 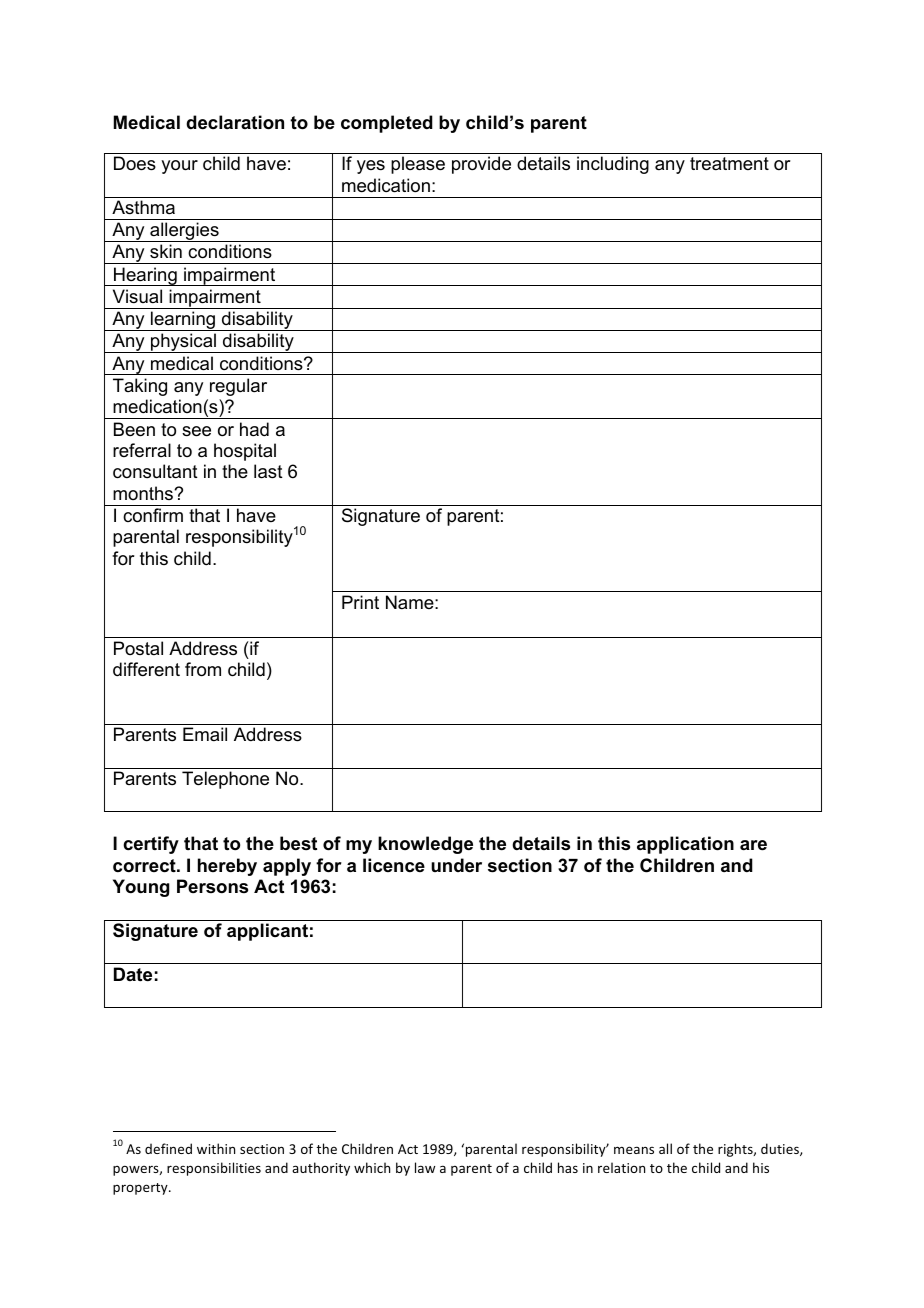 I want to click on knowledge, so click(x=425, y=845).
